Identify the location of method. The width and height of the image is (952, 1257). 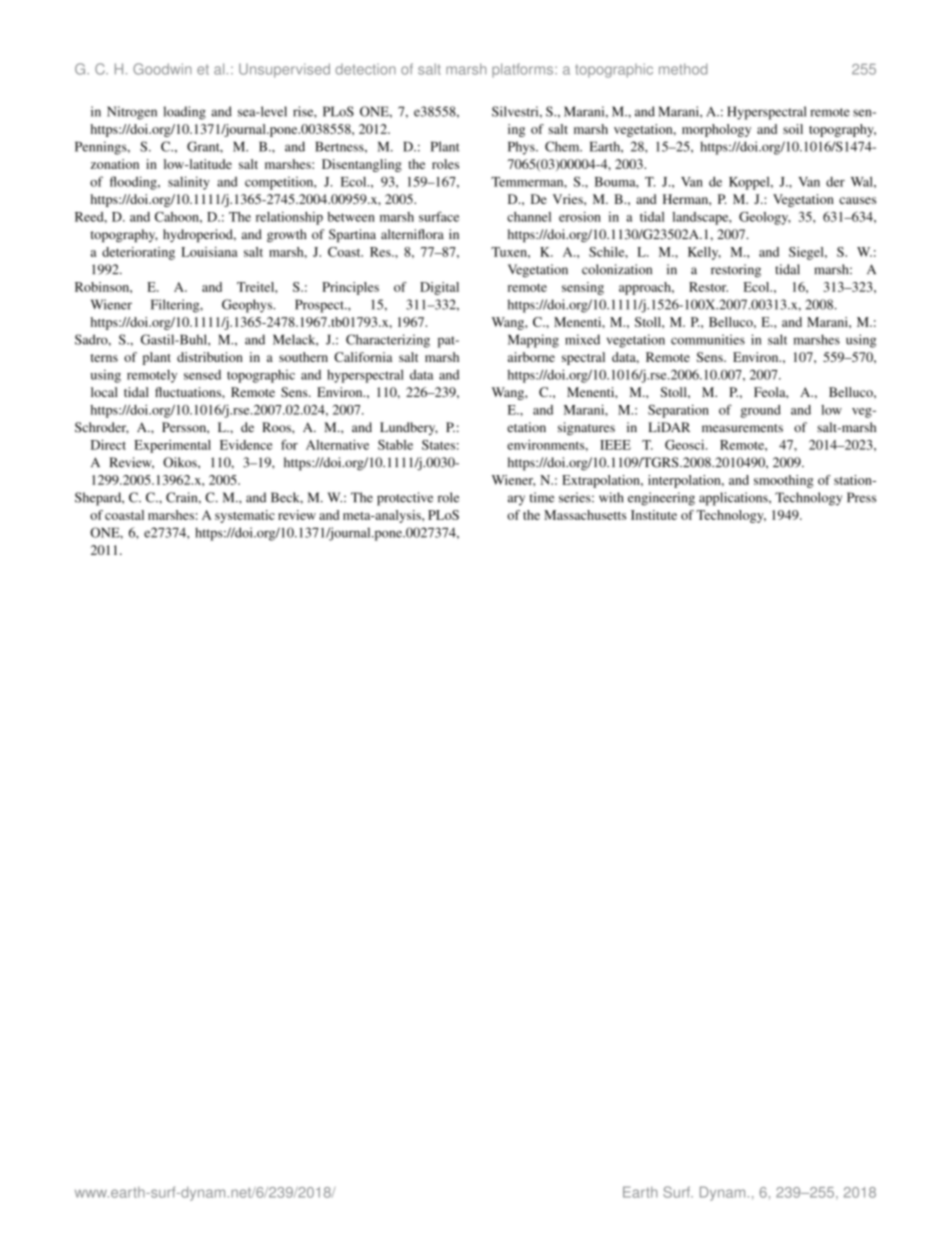
(683, 69).
